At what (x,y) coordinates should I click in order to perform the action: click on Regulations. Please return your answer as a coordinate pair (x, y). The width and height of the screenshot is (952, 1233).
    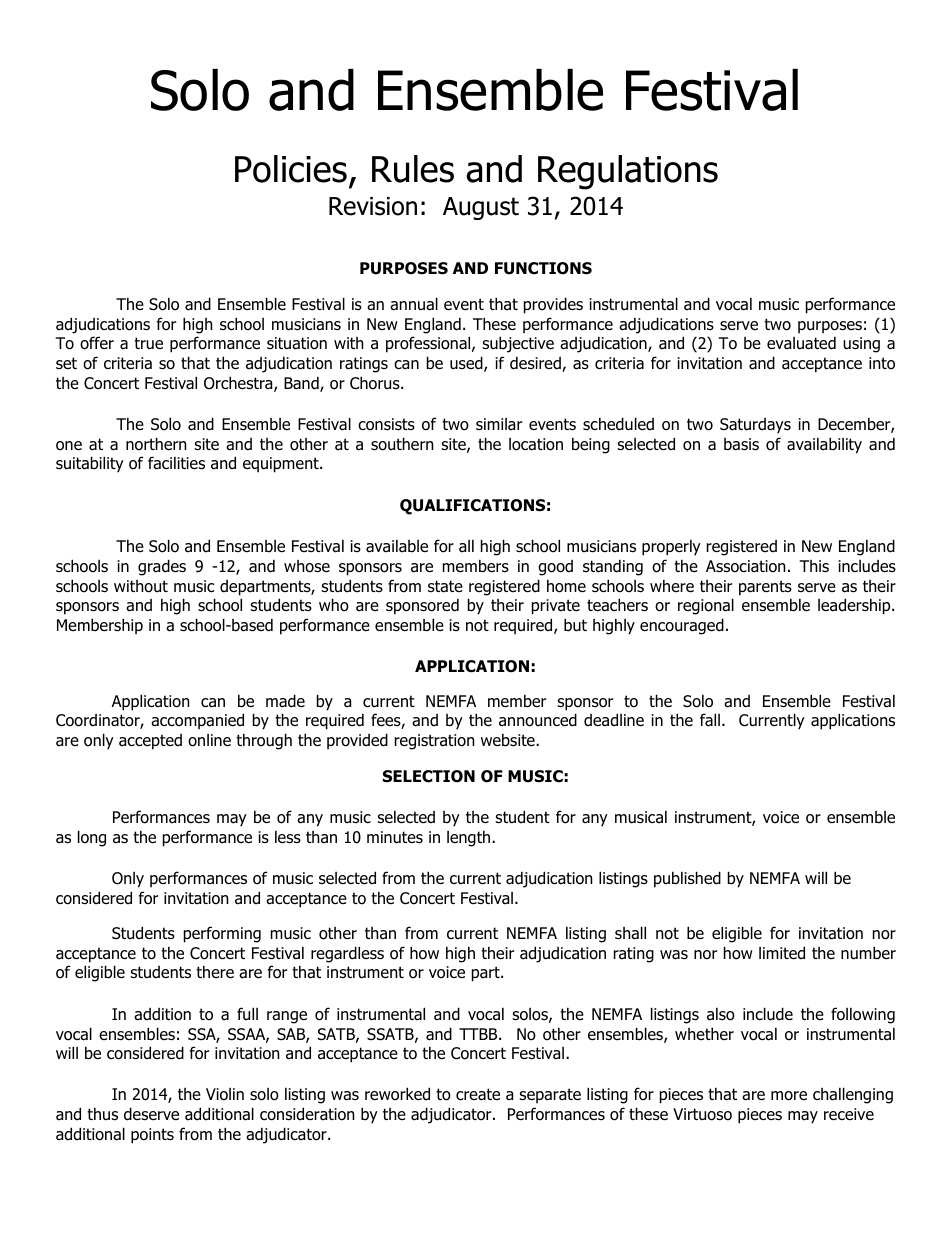
    Looking at the image, I should click on (628, 172).
